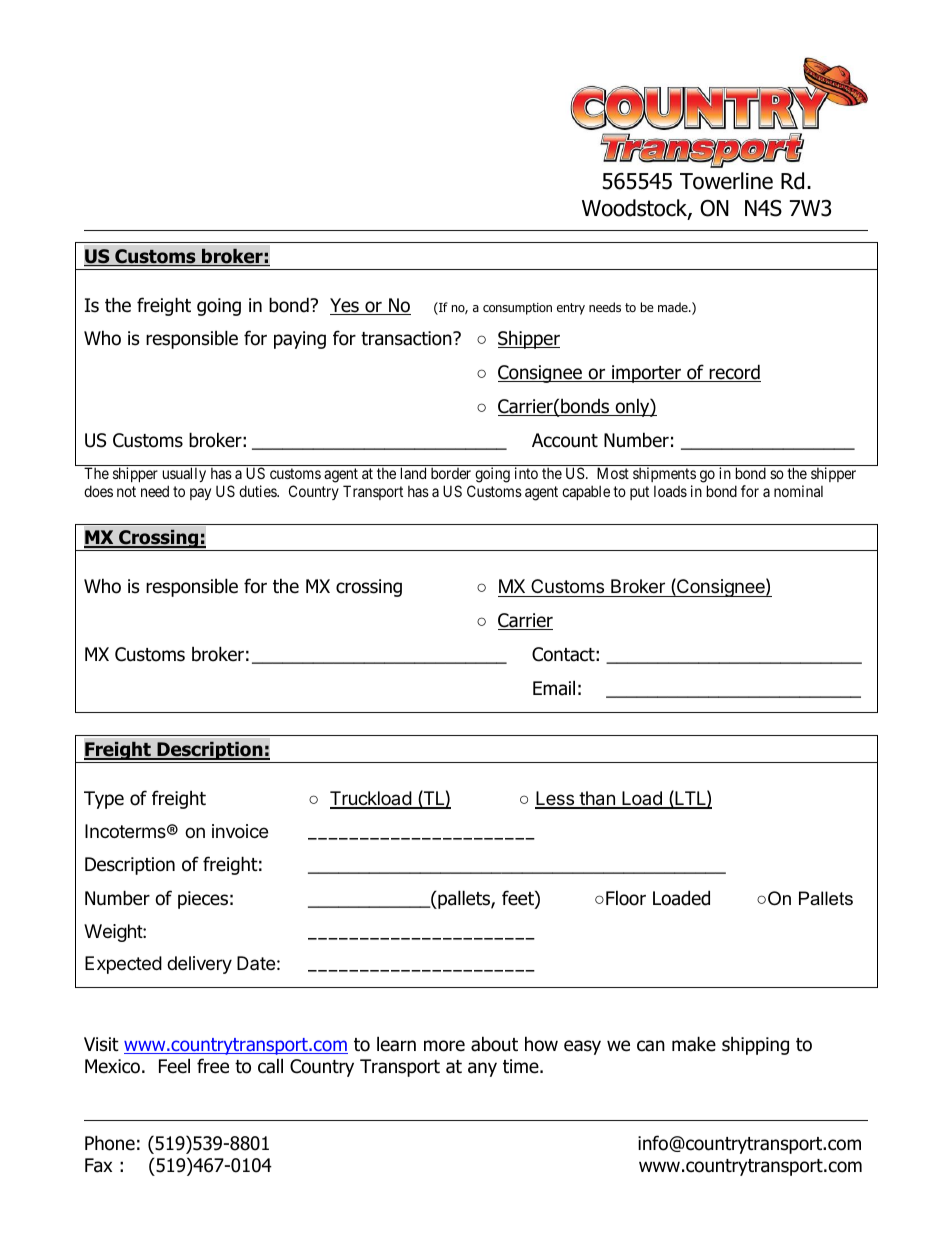 The width and height of the page is (952, 1233). What do you see at coordinates (674, 307) in the page?
I see `made` at bounding box center [674, 307].
